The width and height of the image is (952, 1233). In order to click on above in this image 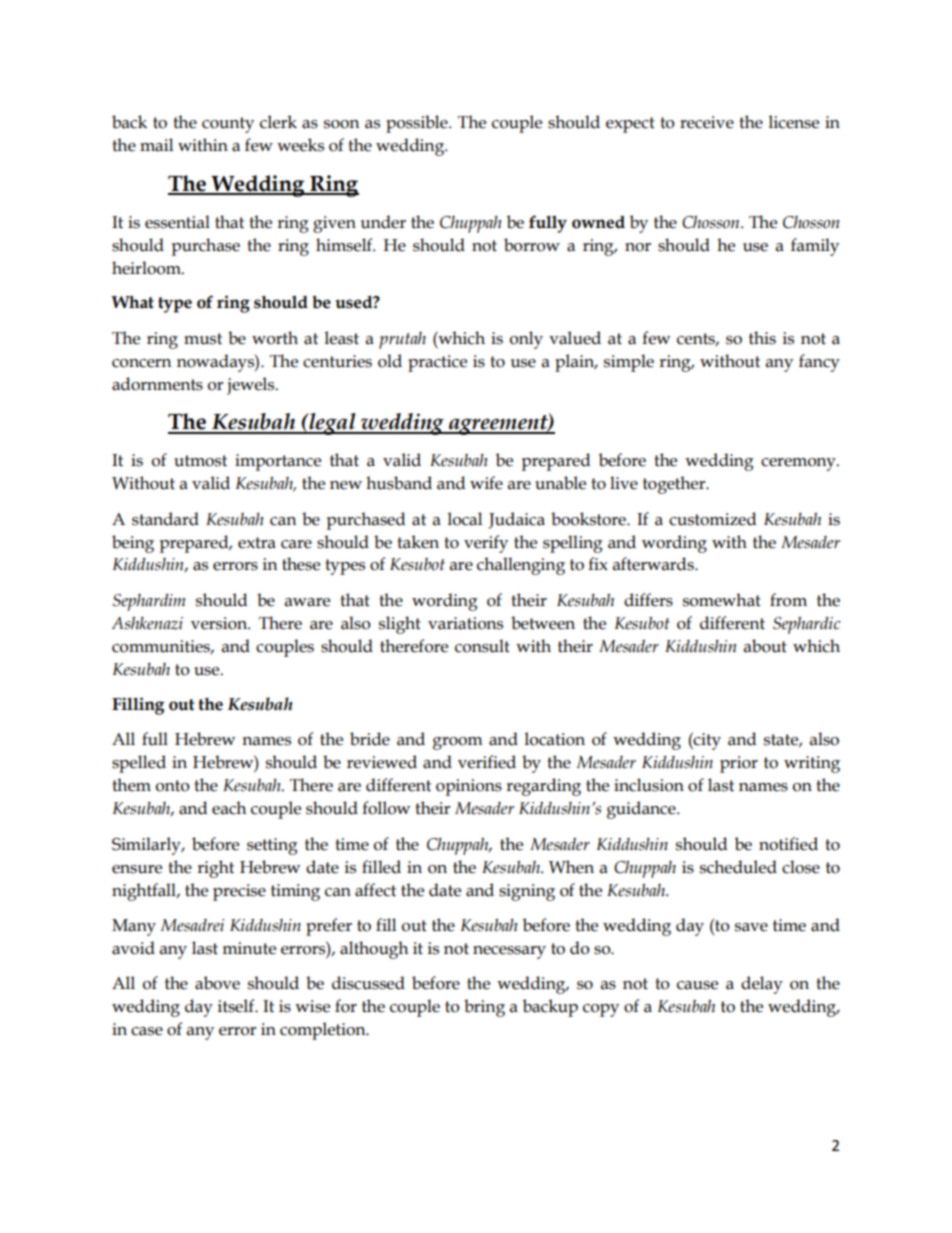, I will do `click(217, 983)`.
